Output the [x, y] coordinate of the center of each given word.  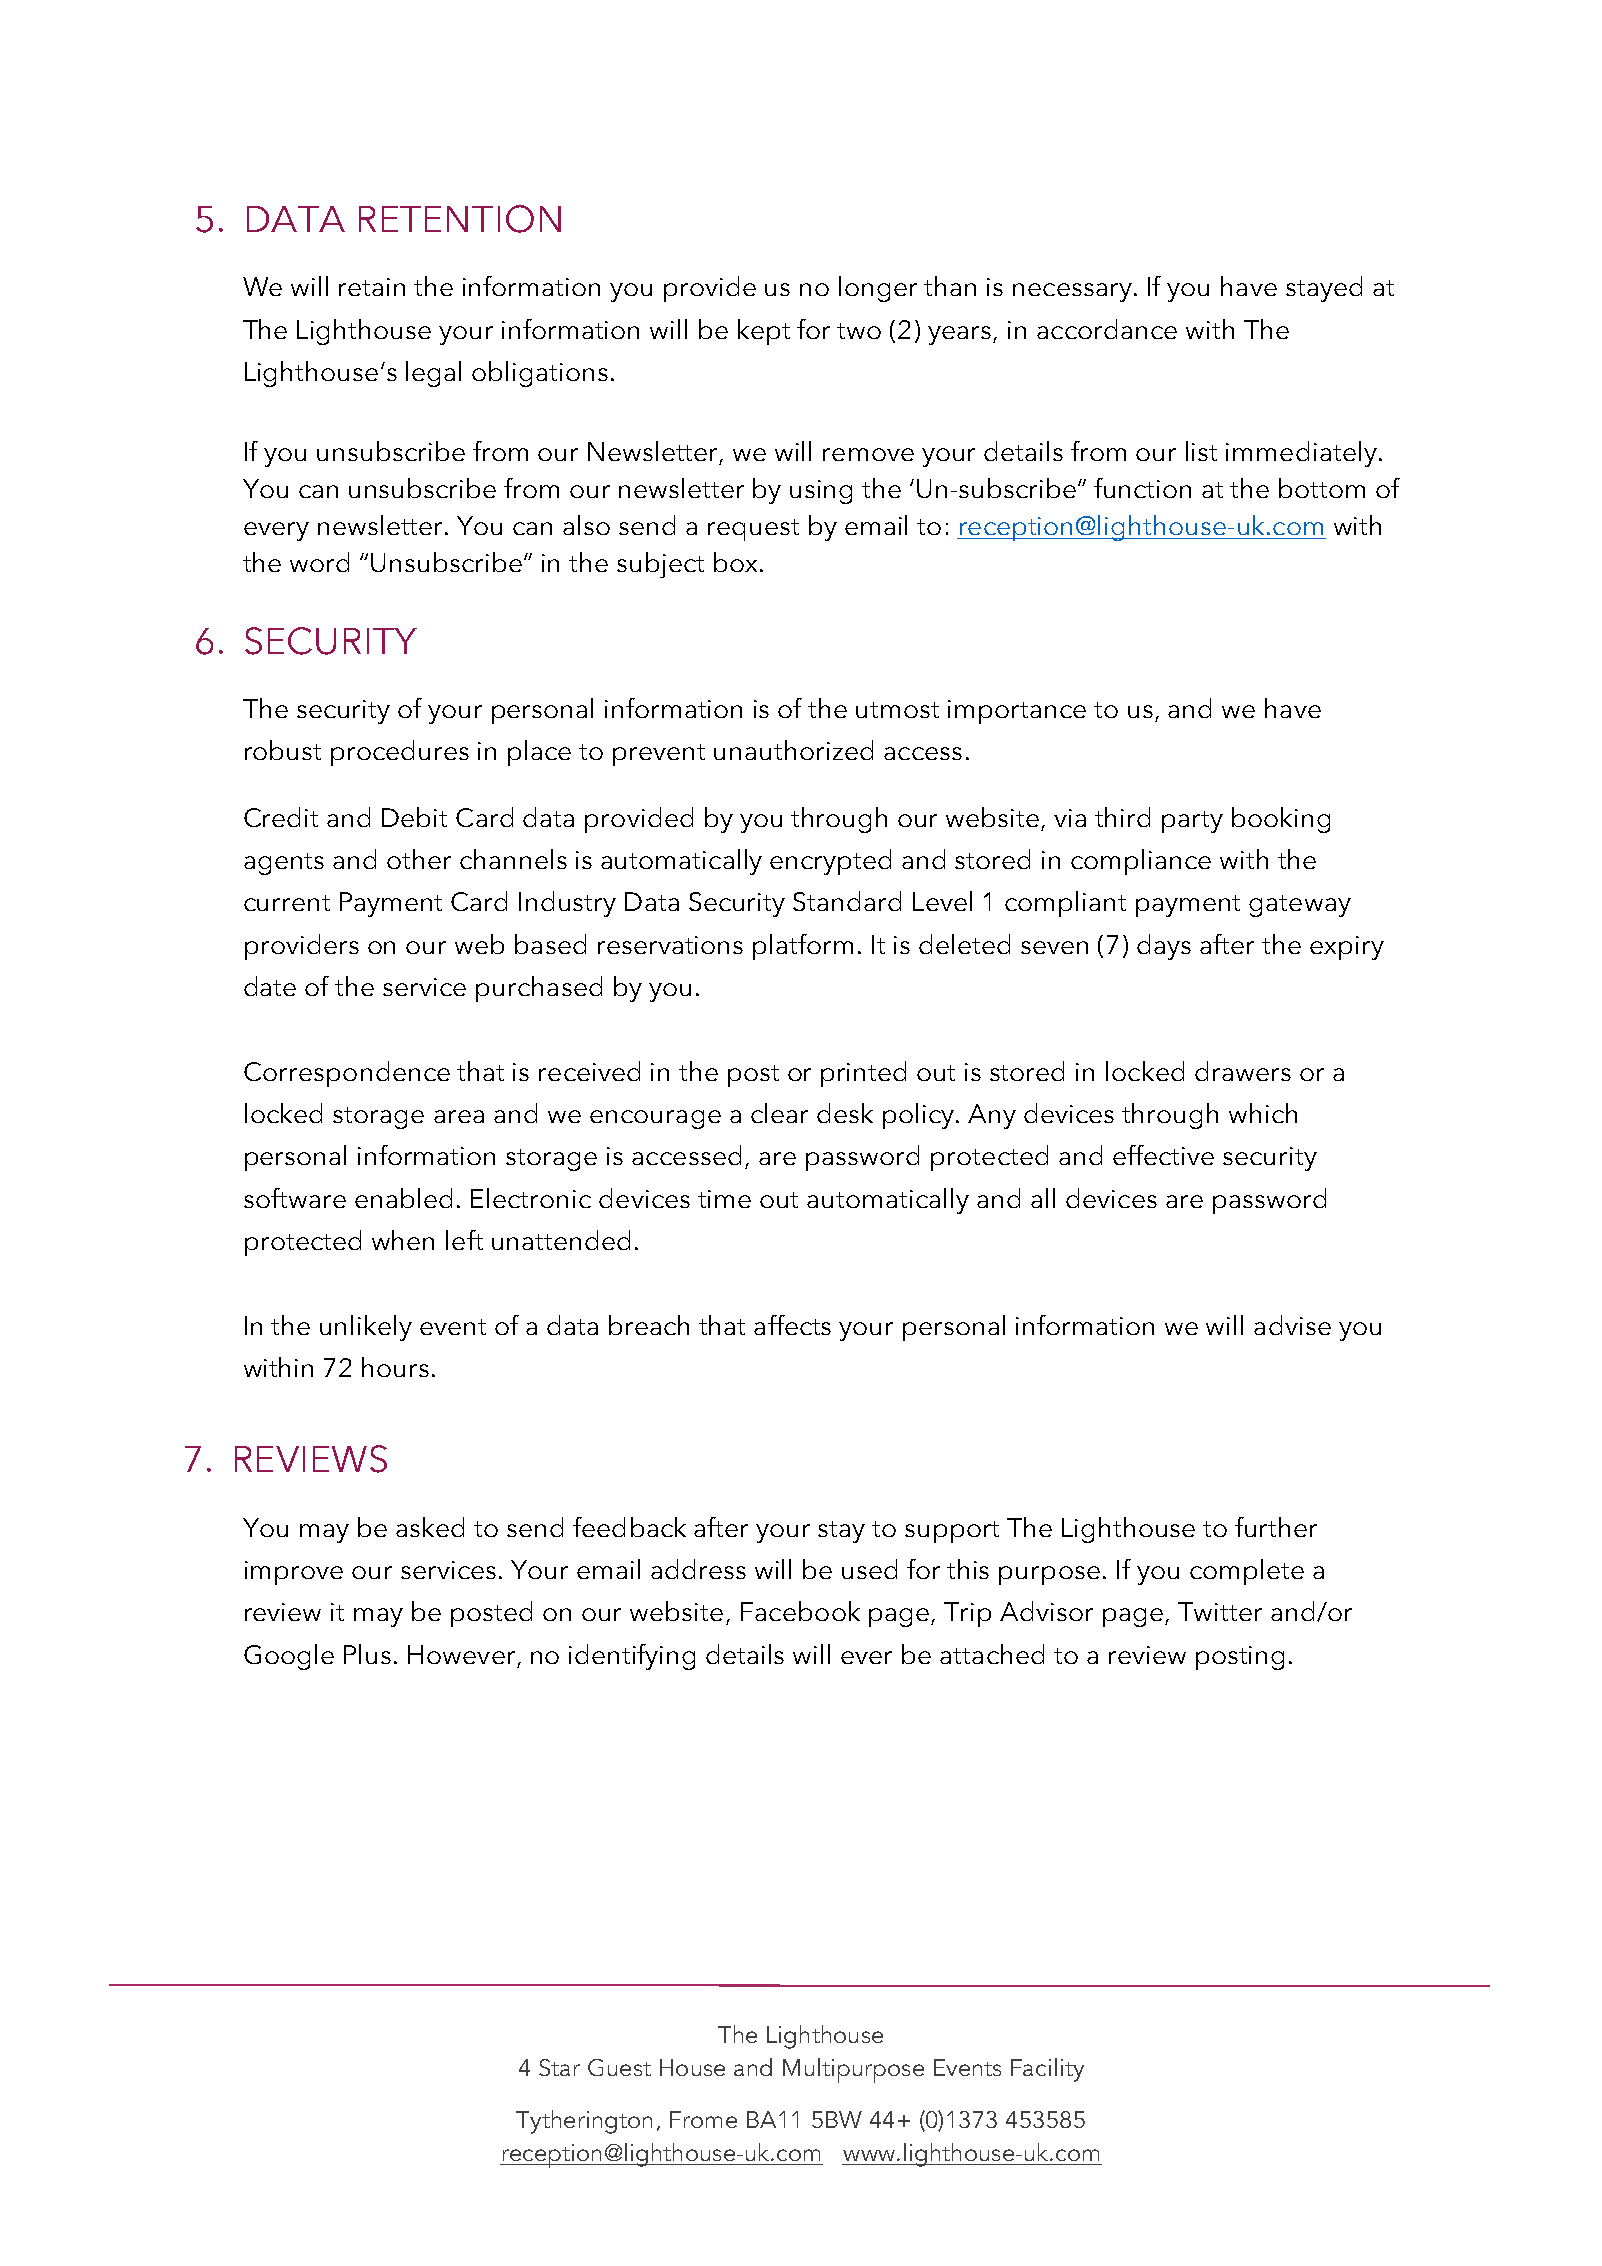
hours [395, 1367]
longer [878, 289]
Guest [619, 2067]
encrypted [830, 862]
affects [792, 1325]
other [419, 859]
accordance [1107, 329]
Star [559, 2067]
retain [372, 287]
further [1276, 1527]
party [1192, 822]
